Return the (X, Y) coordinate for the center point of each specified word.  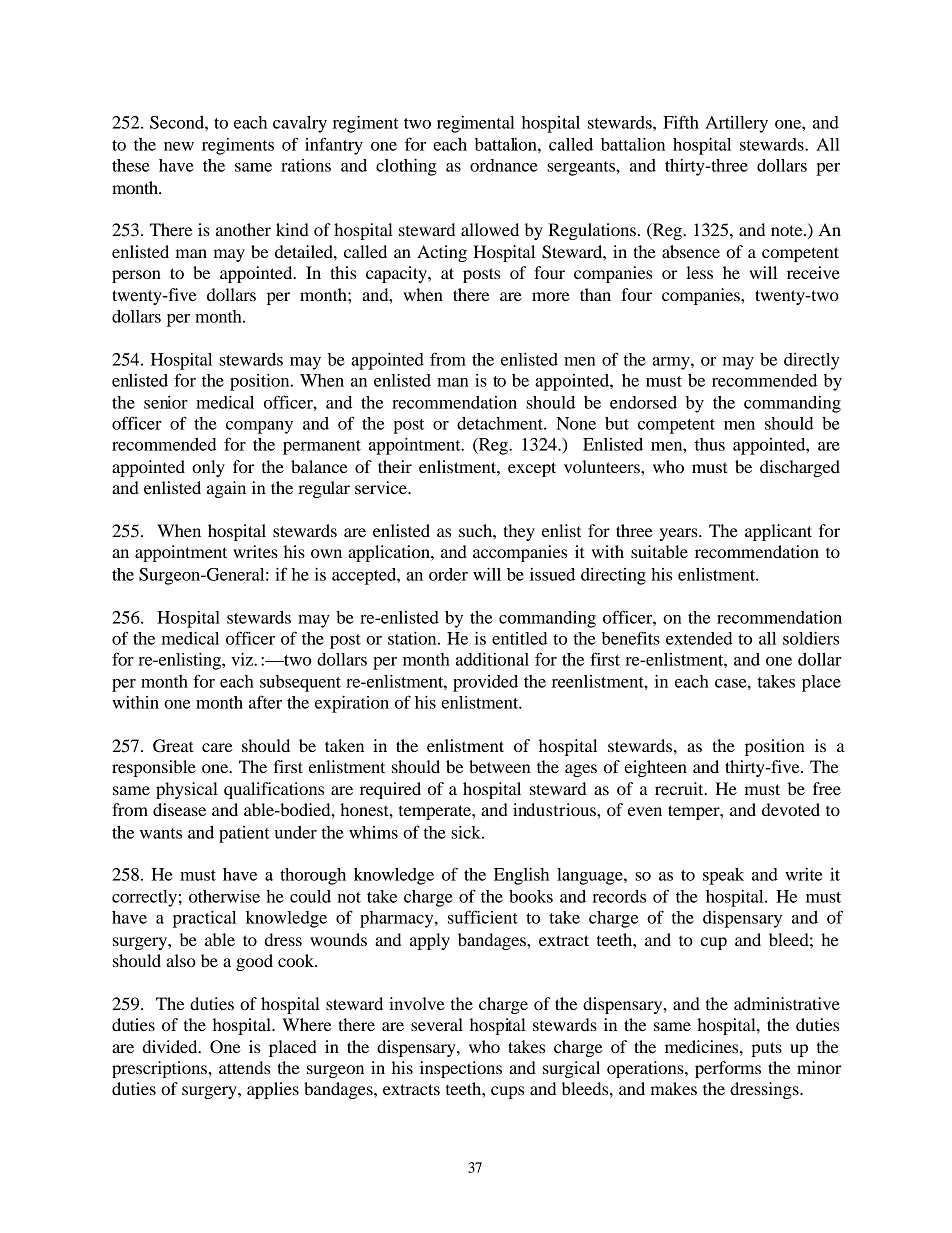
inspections (461, 1069)
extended (699, 638)
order (448, 574)
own (326, 553)
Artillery (736, 124)
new (179, 146)
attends (244, 1067)
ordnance (504, 165)
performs (728, 1069)
